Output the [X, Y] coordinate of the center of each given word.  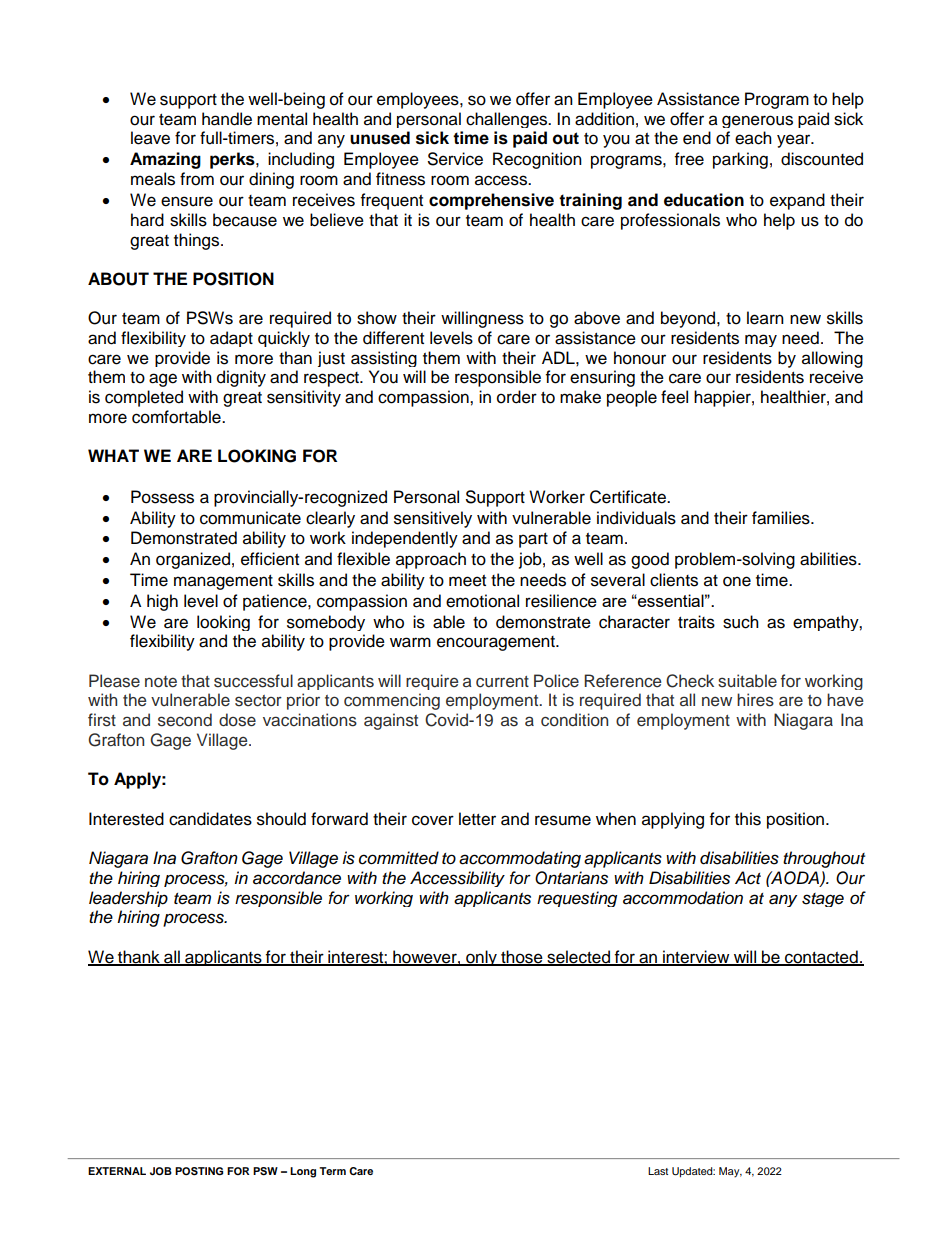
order [517, 397]
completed [144, 398]
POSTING [199, 1171]
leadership [128, 899]
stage [823, 900]
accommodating [520, 859]
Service [455, 159]
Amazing [165, 160]
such [741, 622]
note [161, 682]
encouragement [497, 643]
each [753, 138]
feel [674, 397]
